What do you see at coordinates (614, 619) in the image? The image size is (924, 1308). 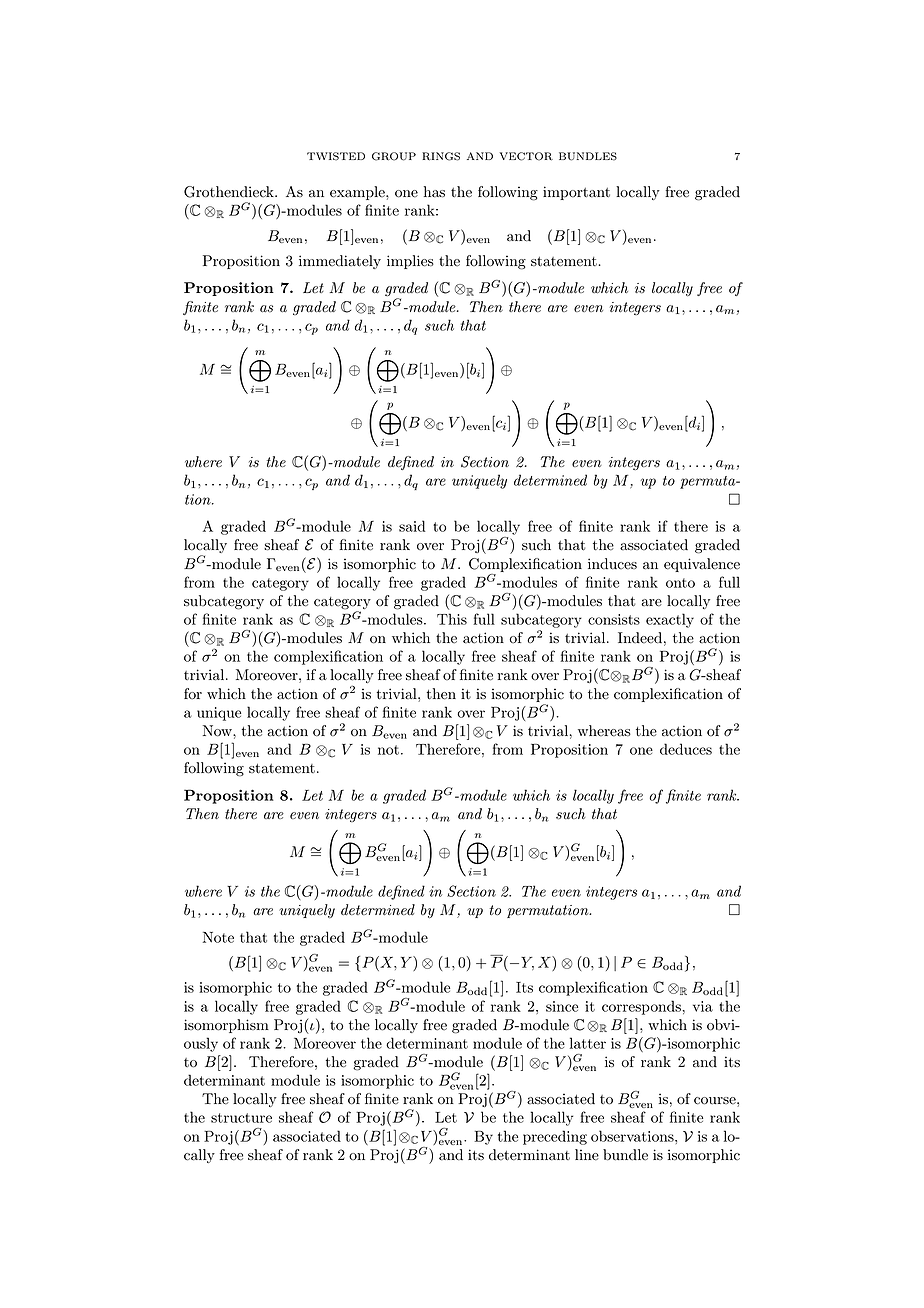 I see `consists` at bounding box center [614, 619].
